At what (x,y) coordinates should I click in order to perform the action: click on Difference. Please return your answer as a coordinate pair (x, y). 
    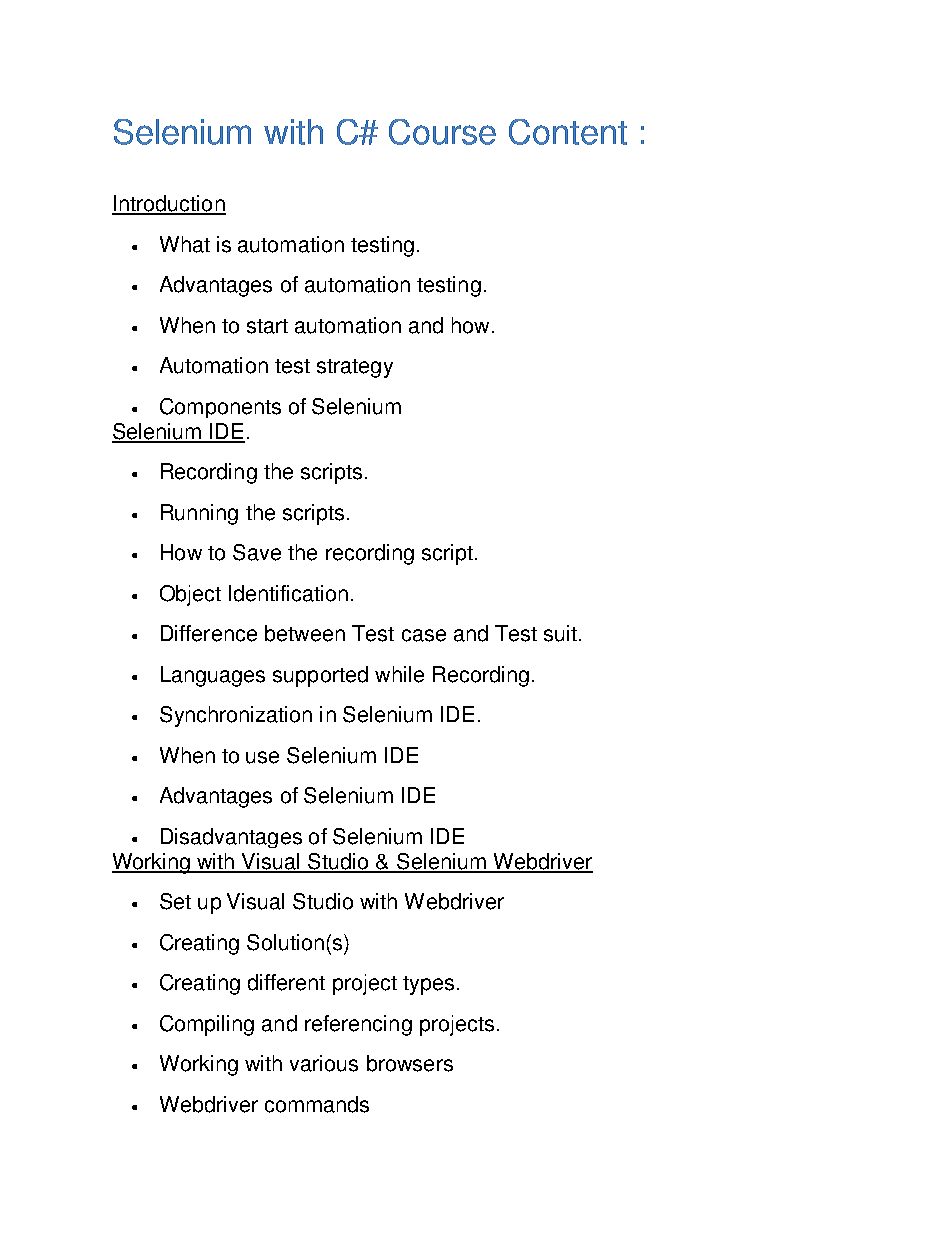
    Looking at the image, I should click on (209, 633).
